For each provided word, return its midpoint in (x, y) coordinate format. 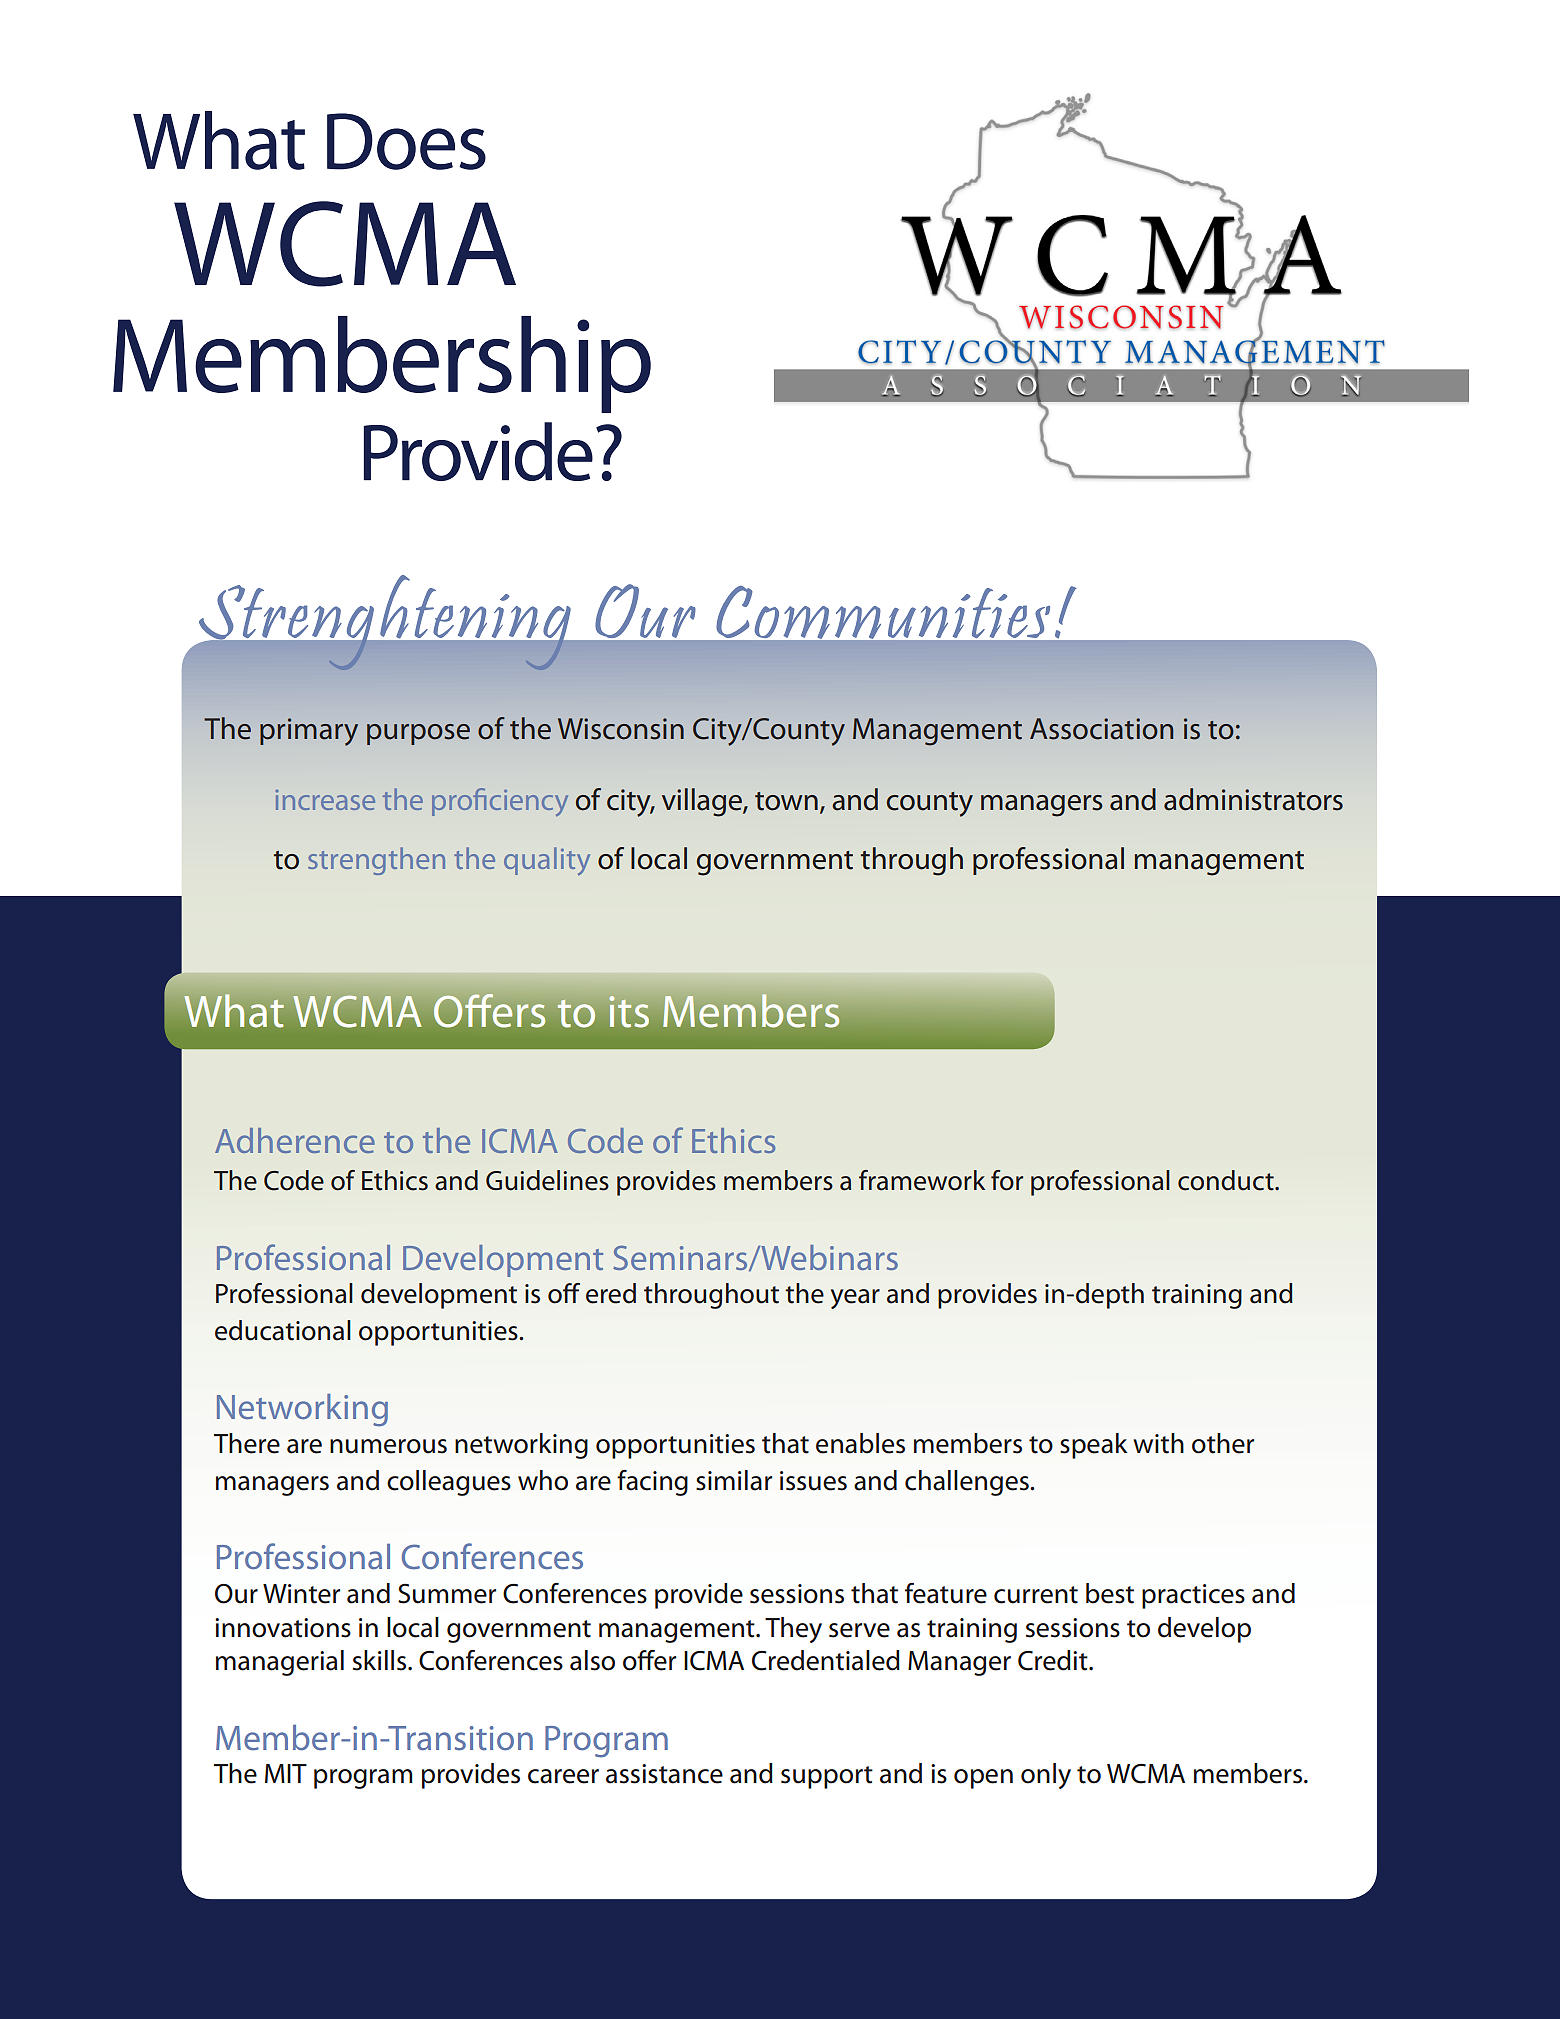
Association (1101, 729)
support (827, 1777)
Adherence (295, 1140)
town (786, 801)
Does (406, 141)
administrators (1253, 799)
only (1046, 1776)
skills (381, 1660)
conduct (1227, 1180)
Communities (883, 612)
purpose (418, 734)
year (855, 1299)
